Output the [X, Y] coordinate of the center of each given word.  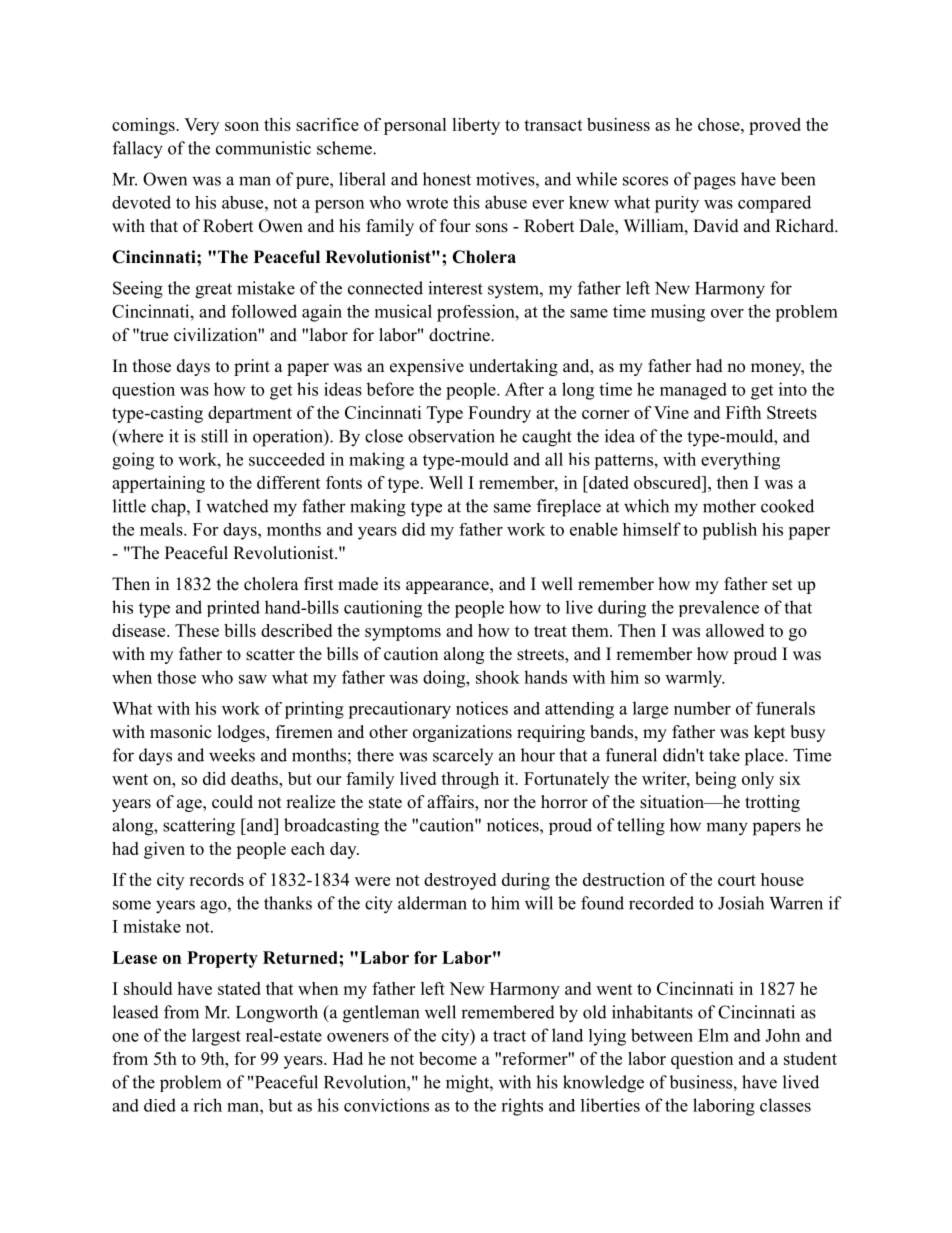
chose [720, 124]
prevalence [719, 608]
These [197, 630]
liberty [476, 126]
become [448, 1058]
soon [242, 126]
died [160, 1105]
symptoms [403, 633]
